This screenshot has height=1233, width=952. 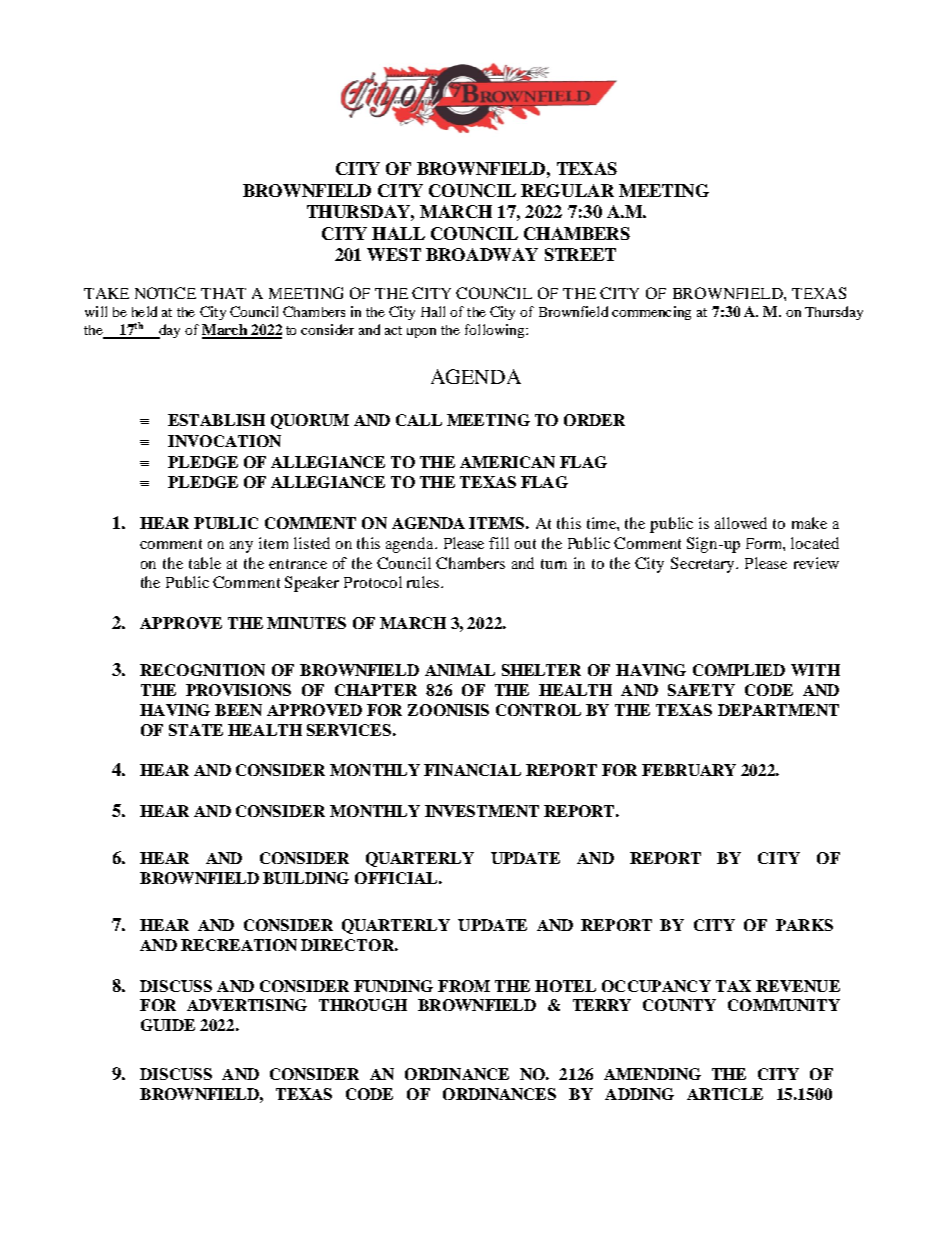 What do you see at coordinates (165, 293) in the screenshot?
I see `NOTICE` at bounding box center [165, 293].
